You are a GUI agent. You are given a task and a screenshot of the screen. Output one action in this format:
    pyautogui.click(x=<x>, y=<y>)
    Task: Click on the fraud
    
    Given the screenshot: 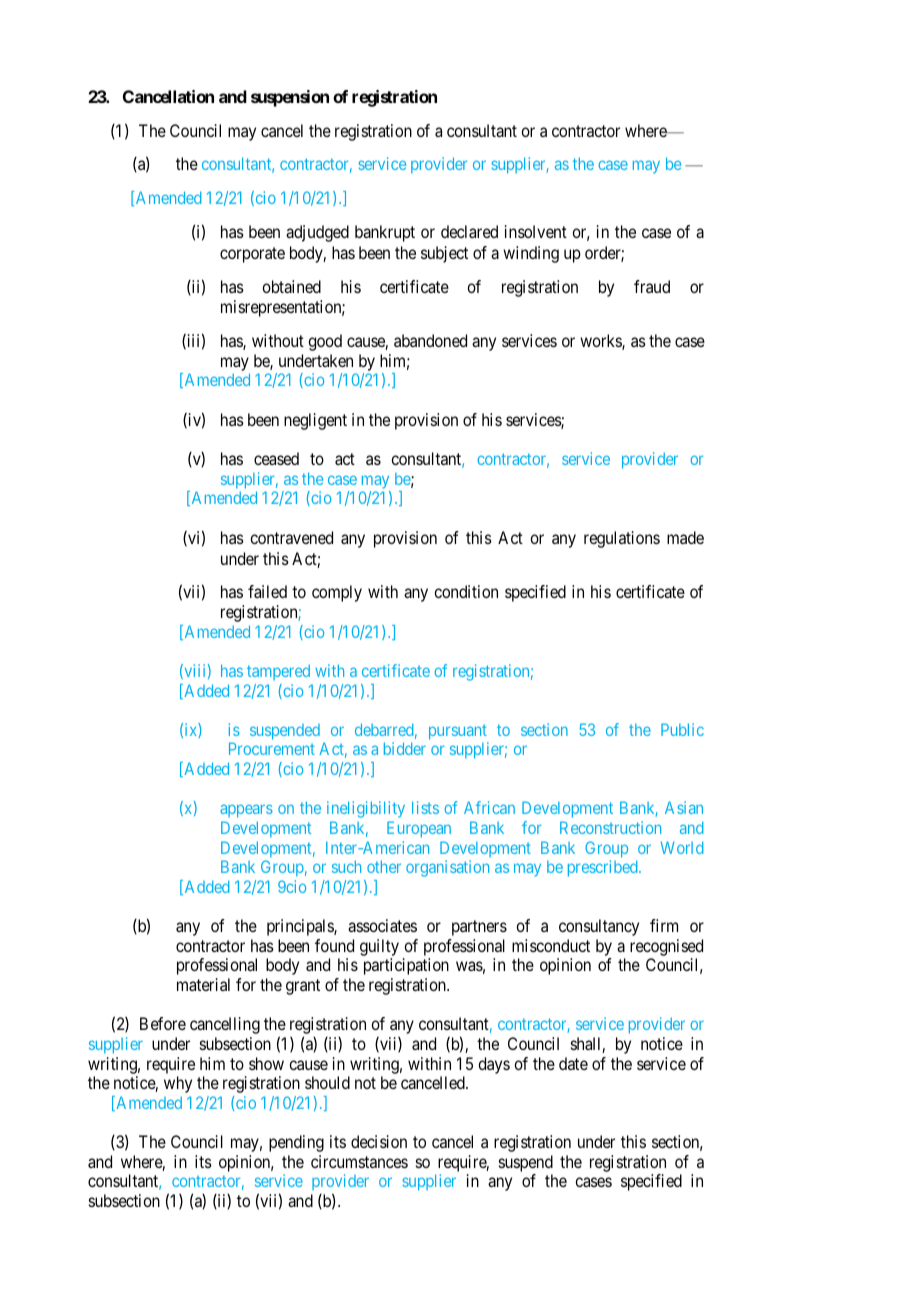 What is the action you would take?
    pyautogui.click(x=652, y=286)
